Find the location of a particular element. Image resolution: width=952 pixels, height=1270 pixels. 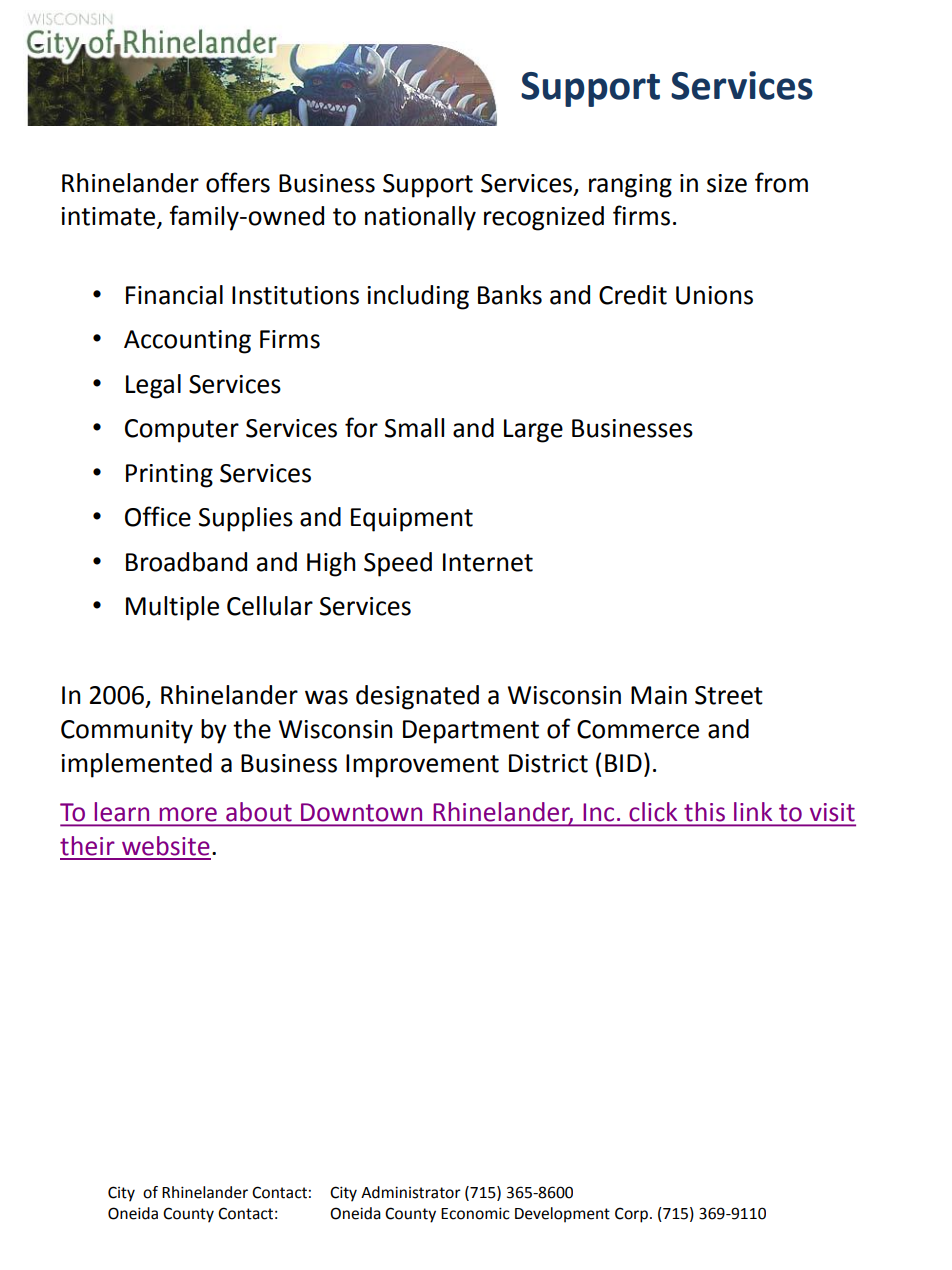

offers is located at coordinates (238, 182).
